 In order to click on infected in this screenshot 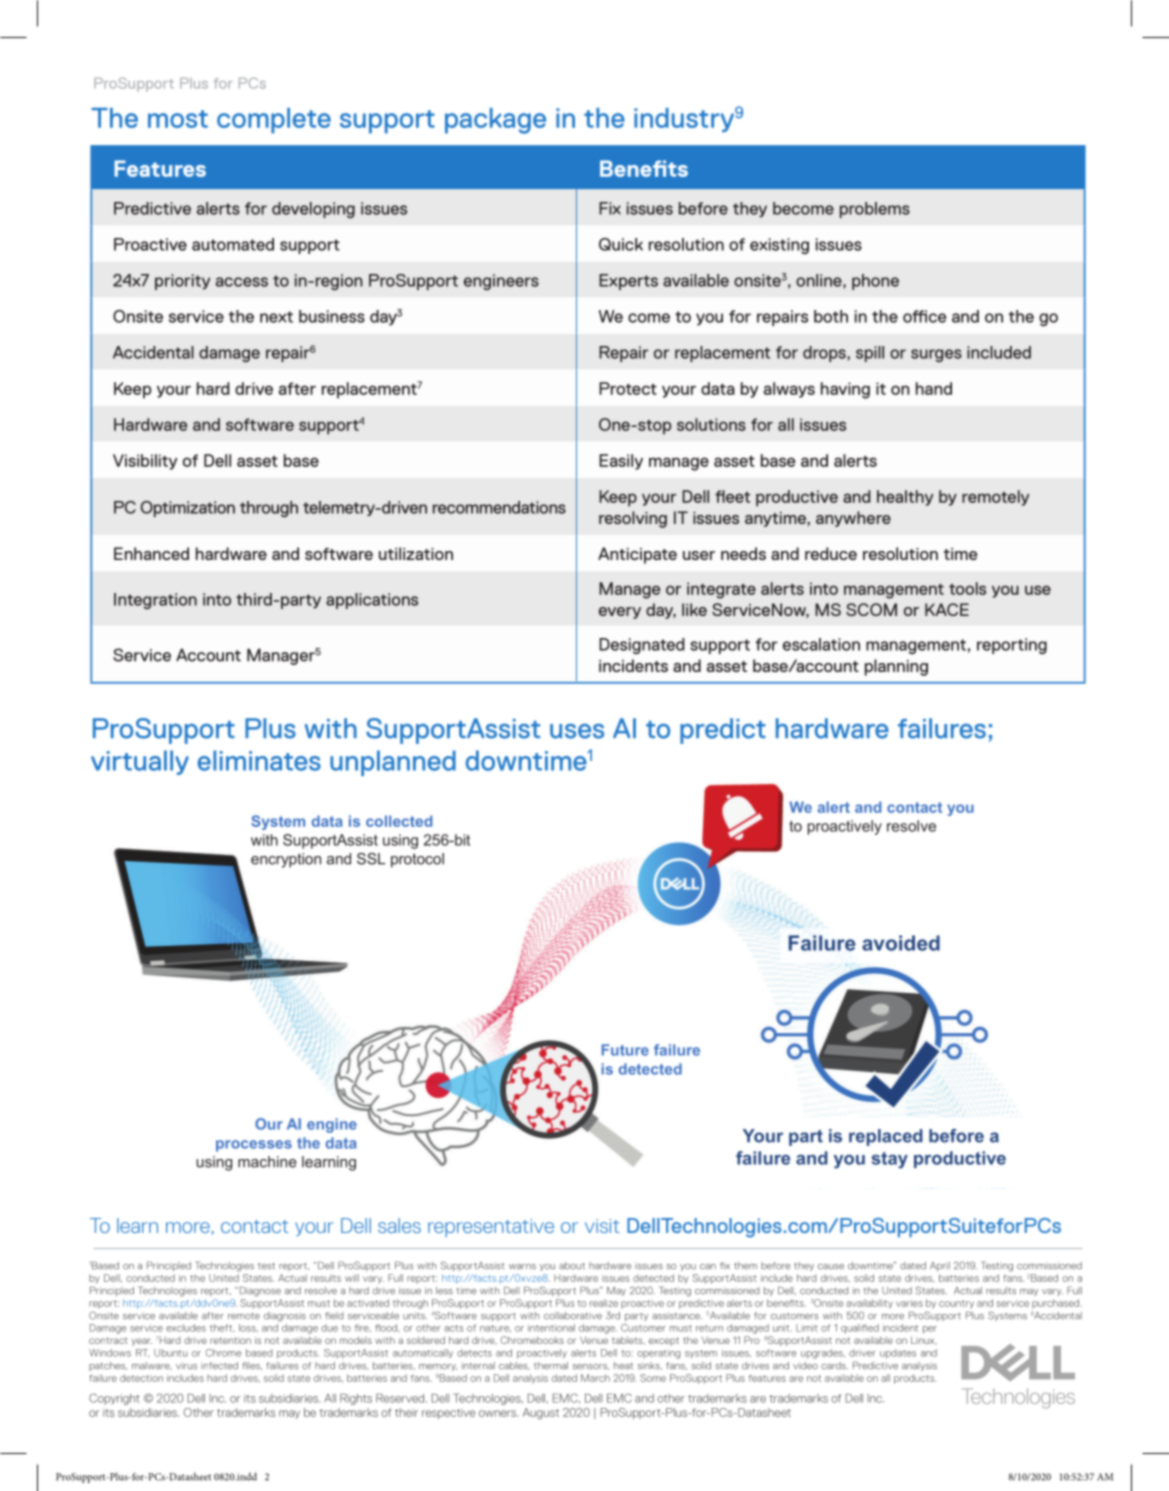, I will do `click(219, 1366)`.
